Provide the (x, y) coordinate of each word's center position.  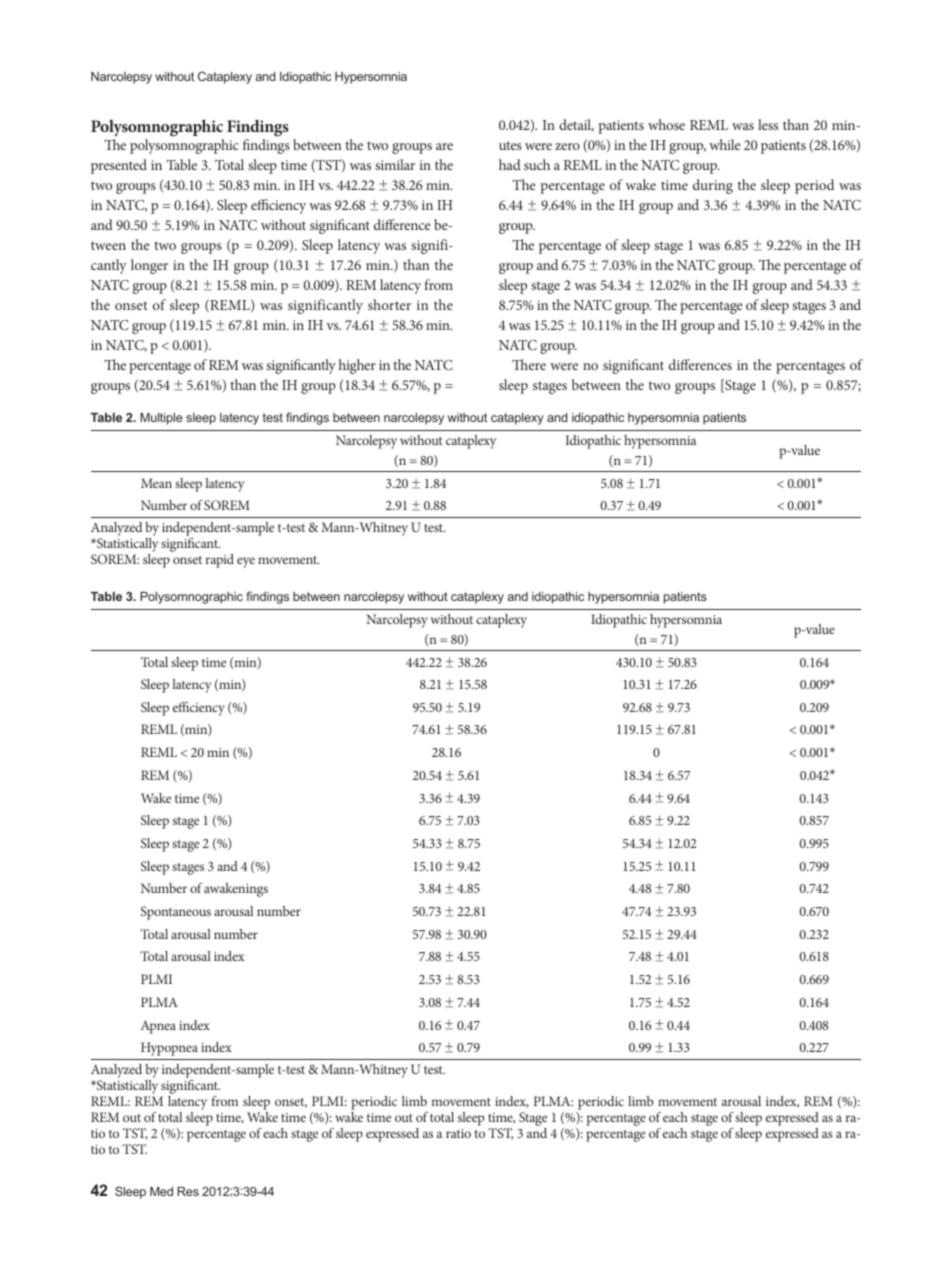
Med (161, 1191)
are (444, 146)
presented (119, 166)
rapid (219, 561)
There (529, 364)
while (724, 144)
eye (246, 562)
